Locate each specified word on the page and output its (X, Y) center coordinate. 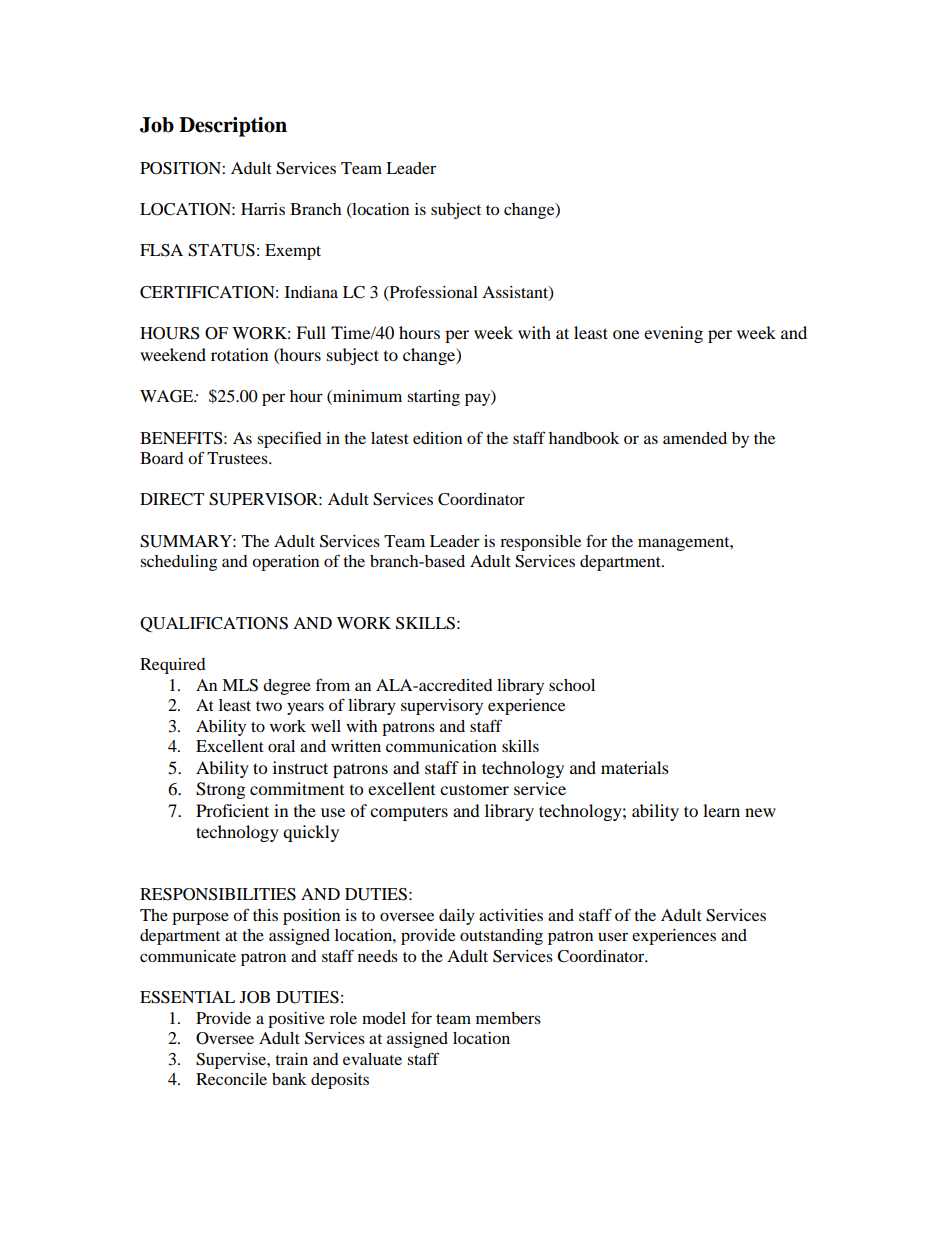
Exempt (293, 252)
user (613, 936)
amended (695, 438)
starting (433, 398)
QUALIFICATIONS (214, 624)
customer (474, 790)
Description (233, 127)
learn (721, 810)
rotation (239, 354)
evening (673, 334)
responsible (540, 543)
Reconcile (231, 1079)
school (572, 685)
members (508, 1018)
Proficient (232, 810)
